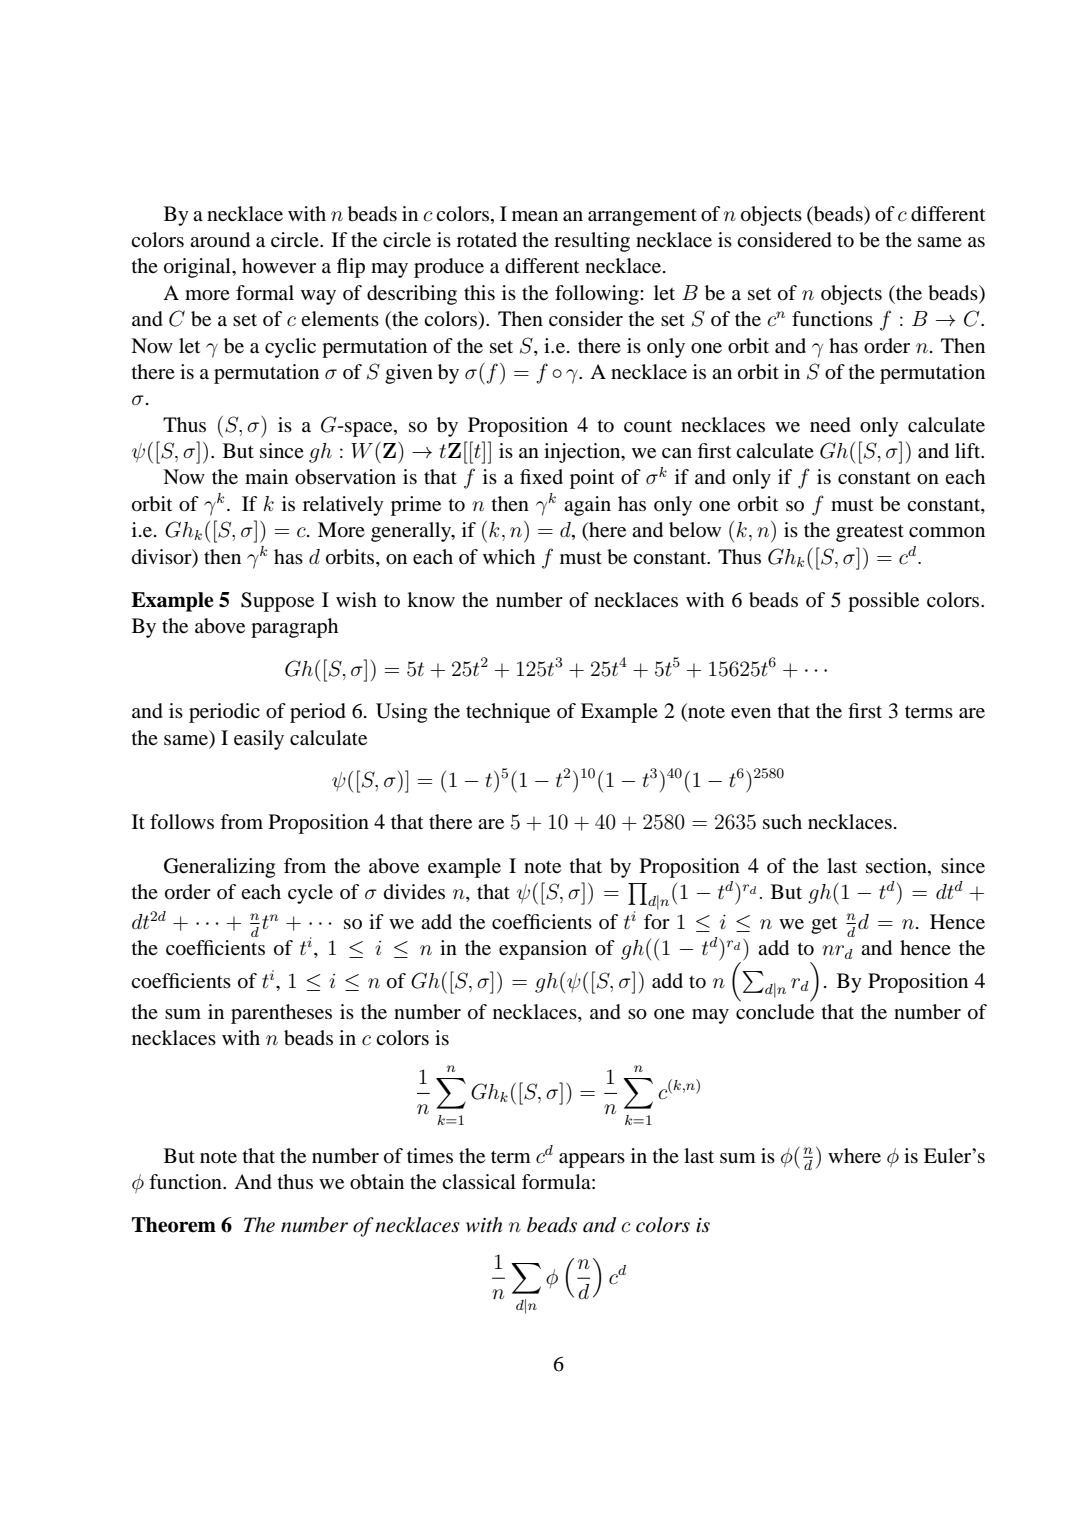 The height and width of the document is (1537, 1086). I want to click on point, so click(592, 479).
